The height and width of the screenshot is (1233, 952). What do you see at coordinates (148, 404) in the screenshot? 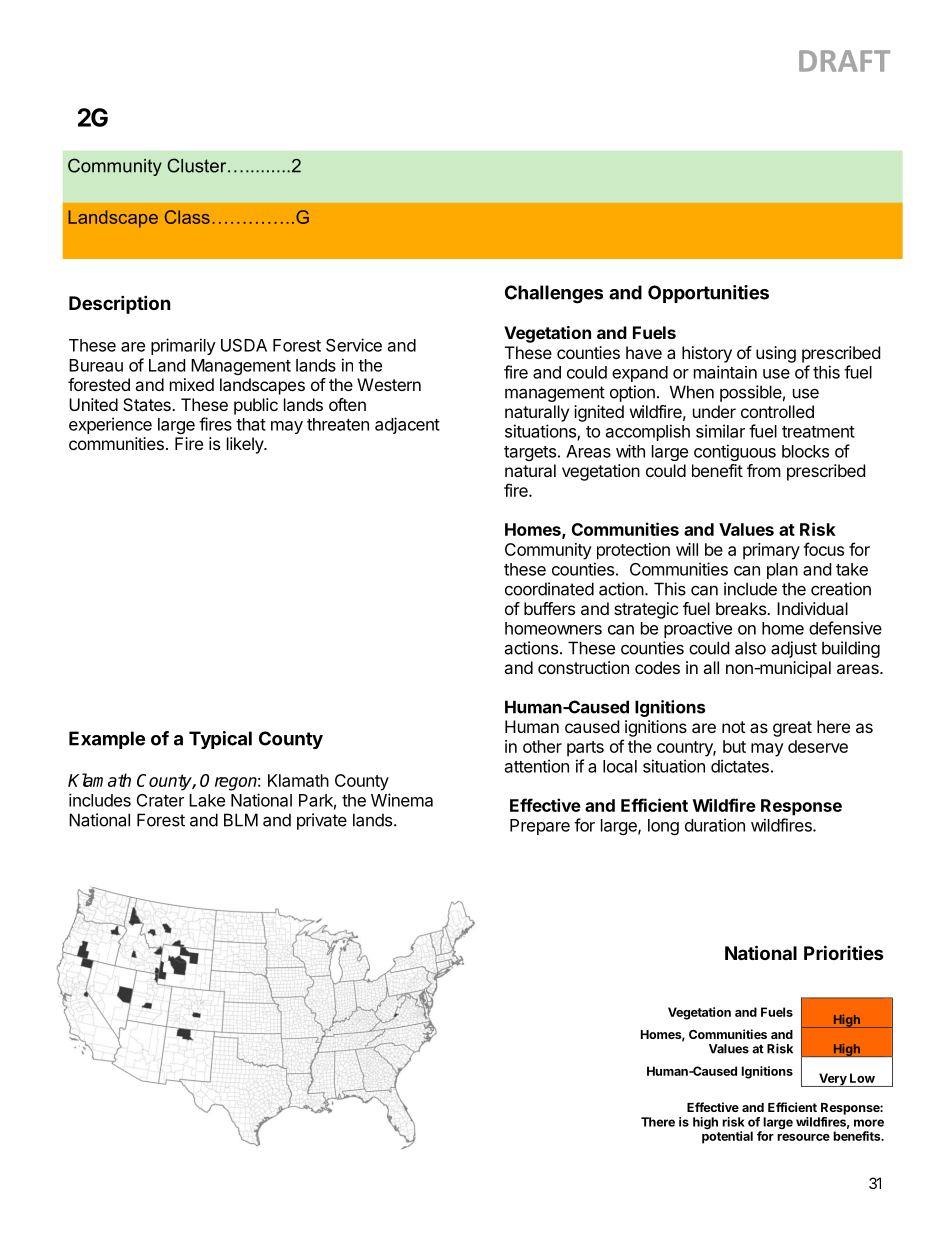
I see `States` at bounding box center [148, 404].
